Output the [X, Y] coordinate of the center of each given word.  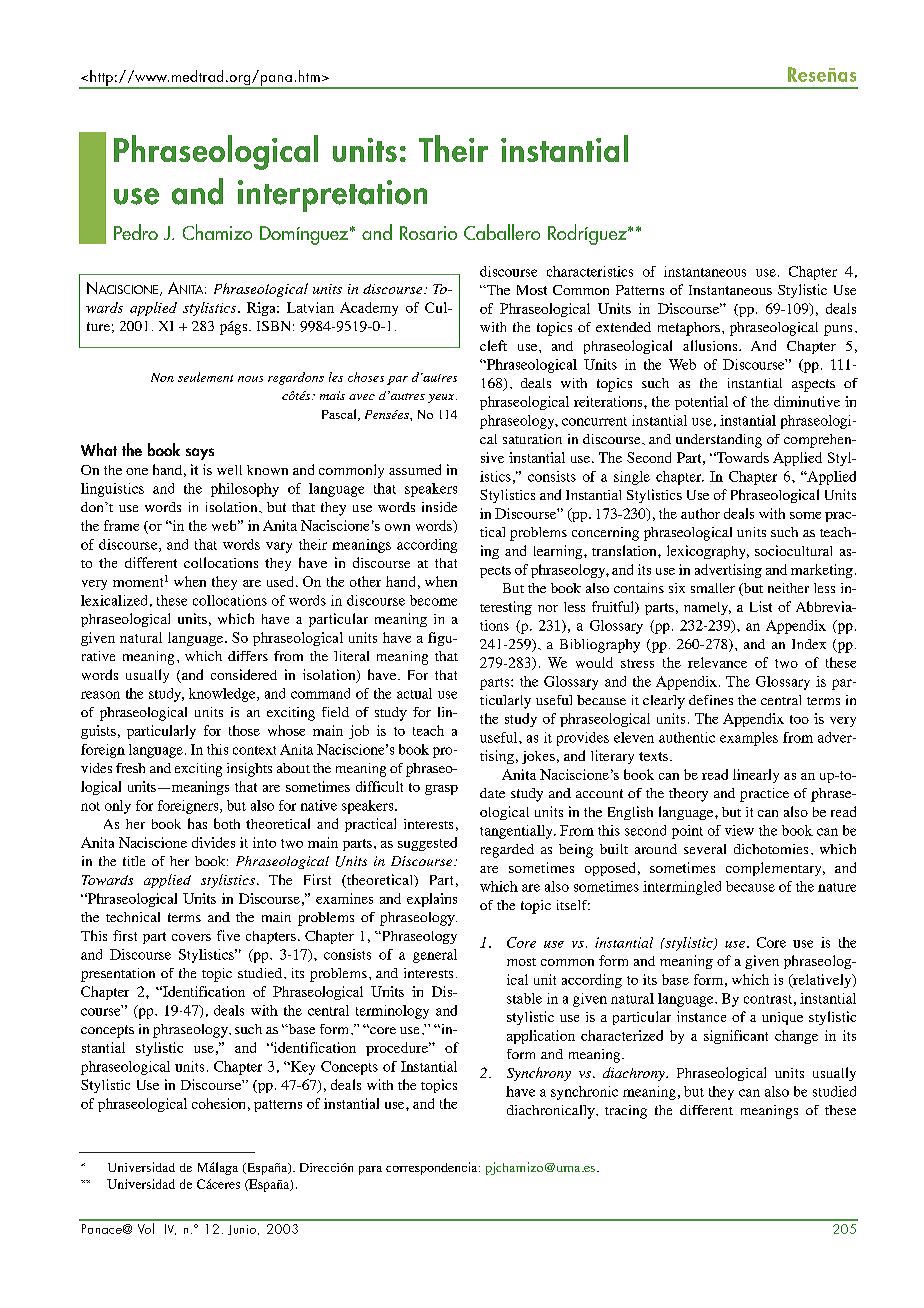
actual [414, 693]
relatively [822, 981]
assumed [415, 469]
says [200, 454]
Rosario [428, 233]
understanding [719, 441]
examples [749, 739]
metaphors [689, 329]
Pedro [136, 232]
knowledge [223, 695]
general [435, 956]
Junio [242, 1230]
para [370, 1170]
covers [191, 937]
